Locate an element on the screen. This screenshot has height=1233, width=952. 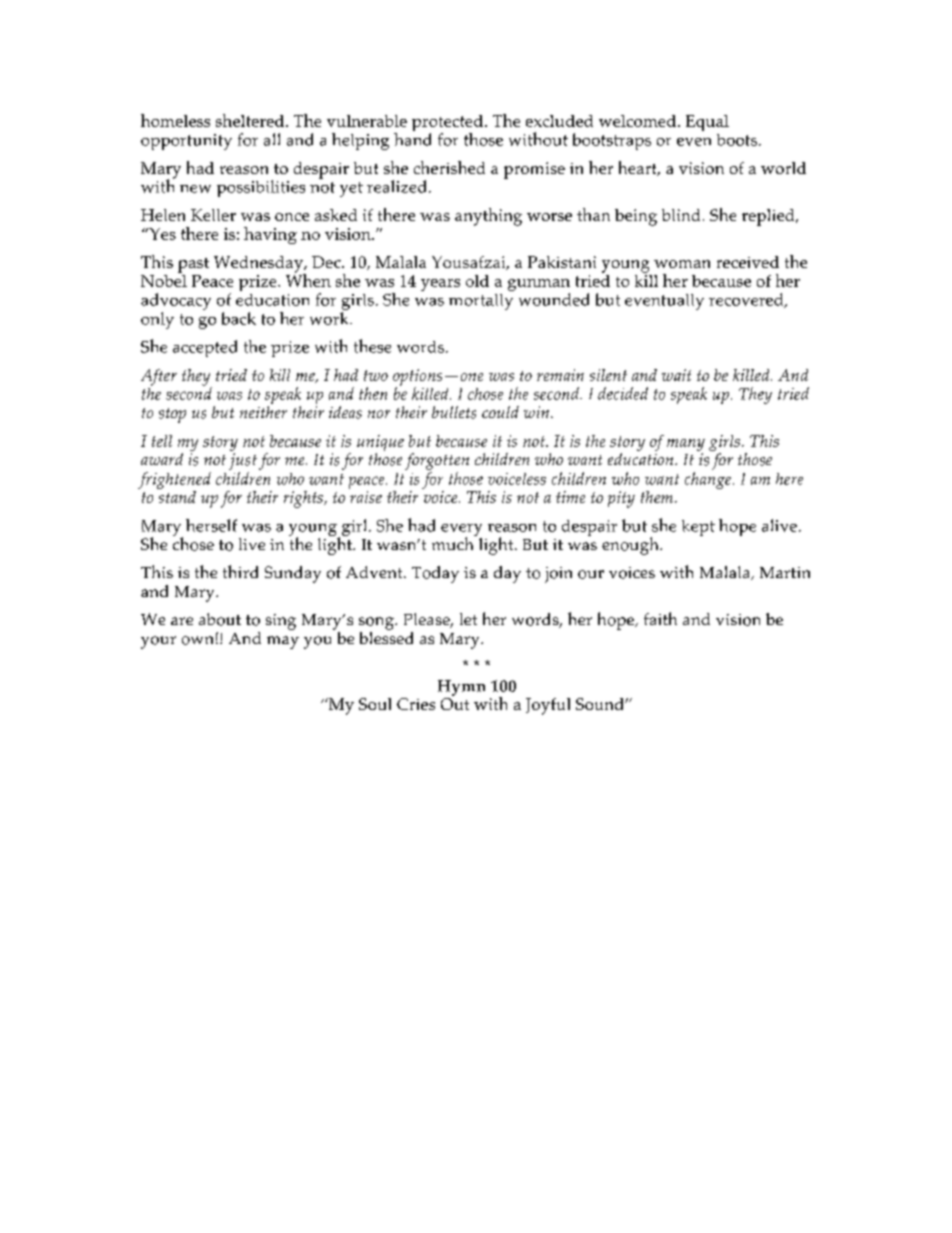
mortally is located at coordinates (481, 302).
